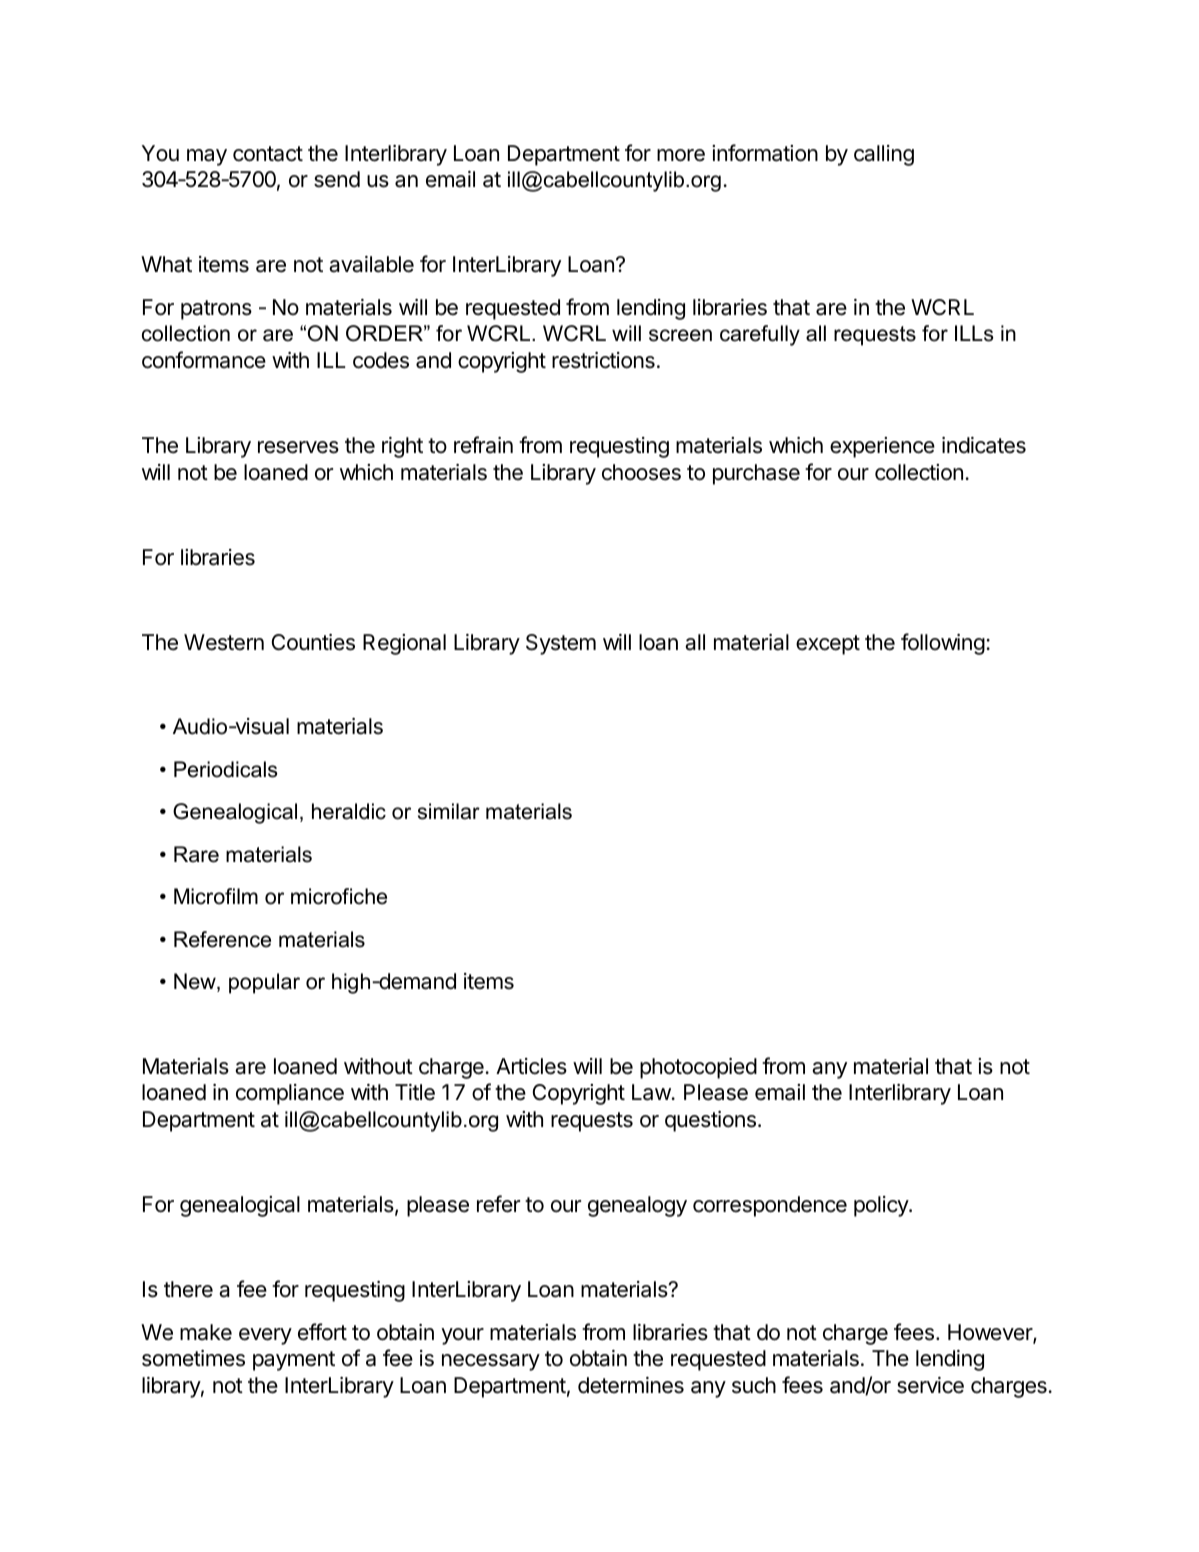 This image has width=1199, height=1552. What do you see at coordinates (681, 155) in the image?
I see `more` at bounding box center [681, 155].
